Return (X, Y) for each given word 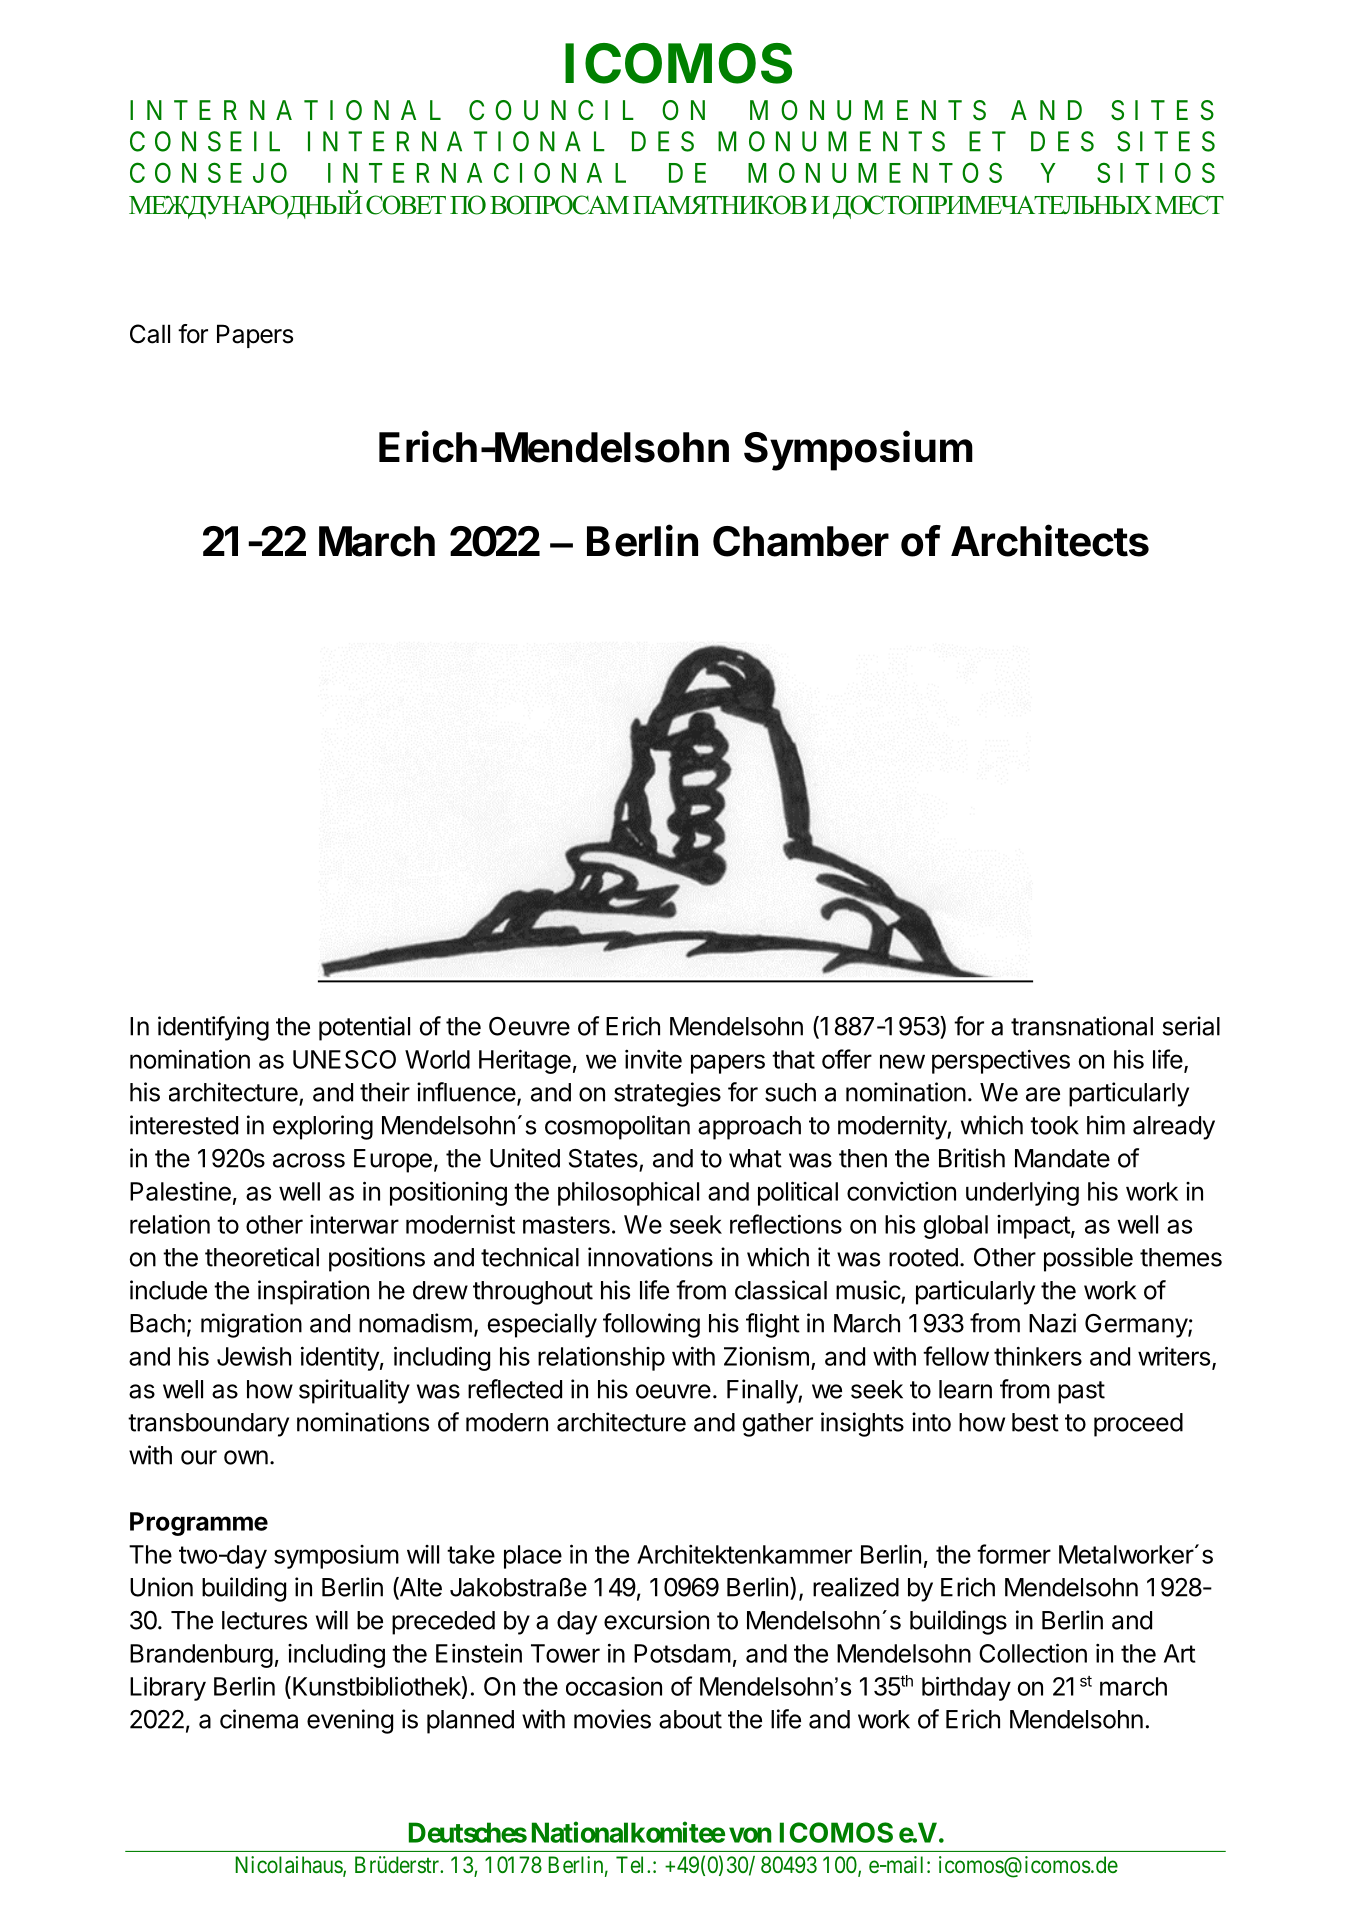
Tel (632, 1864)
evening (350, 1721)
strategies (667, 1094)
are (1043, 1094)
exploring (323, 1127)
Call (150, 334)
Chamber (801, 541)
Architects (1050, 540)
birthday (966, 1688)
